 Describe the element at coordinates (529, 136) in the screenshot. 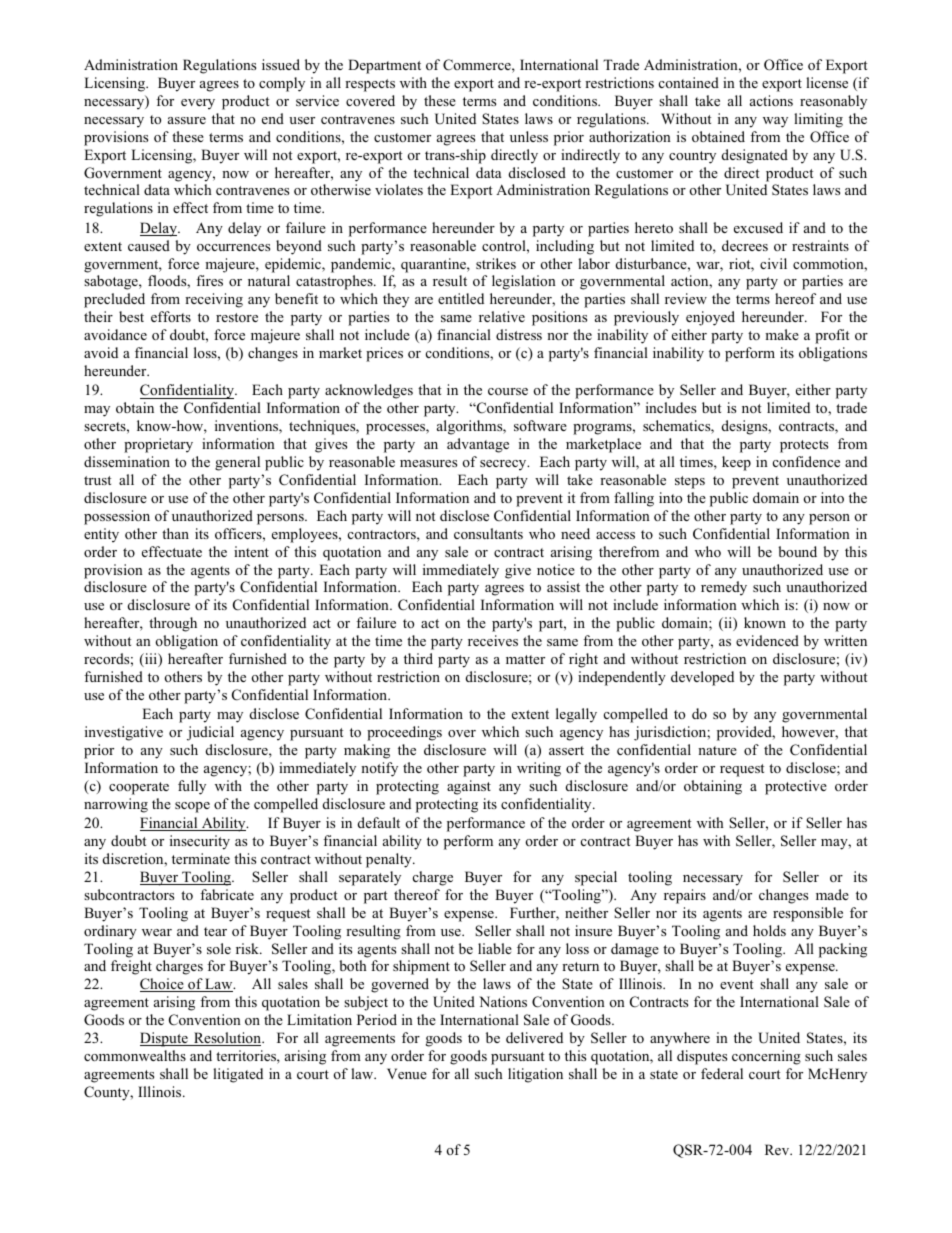

I see `unless` at that location.
